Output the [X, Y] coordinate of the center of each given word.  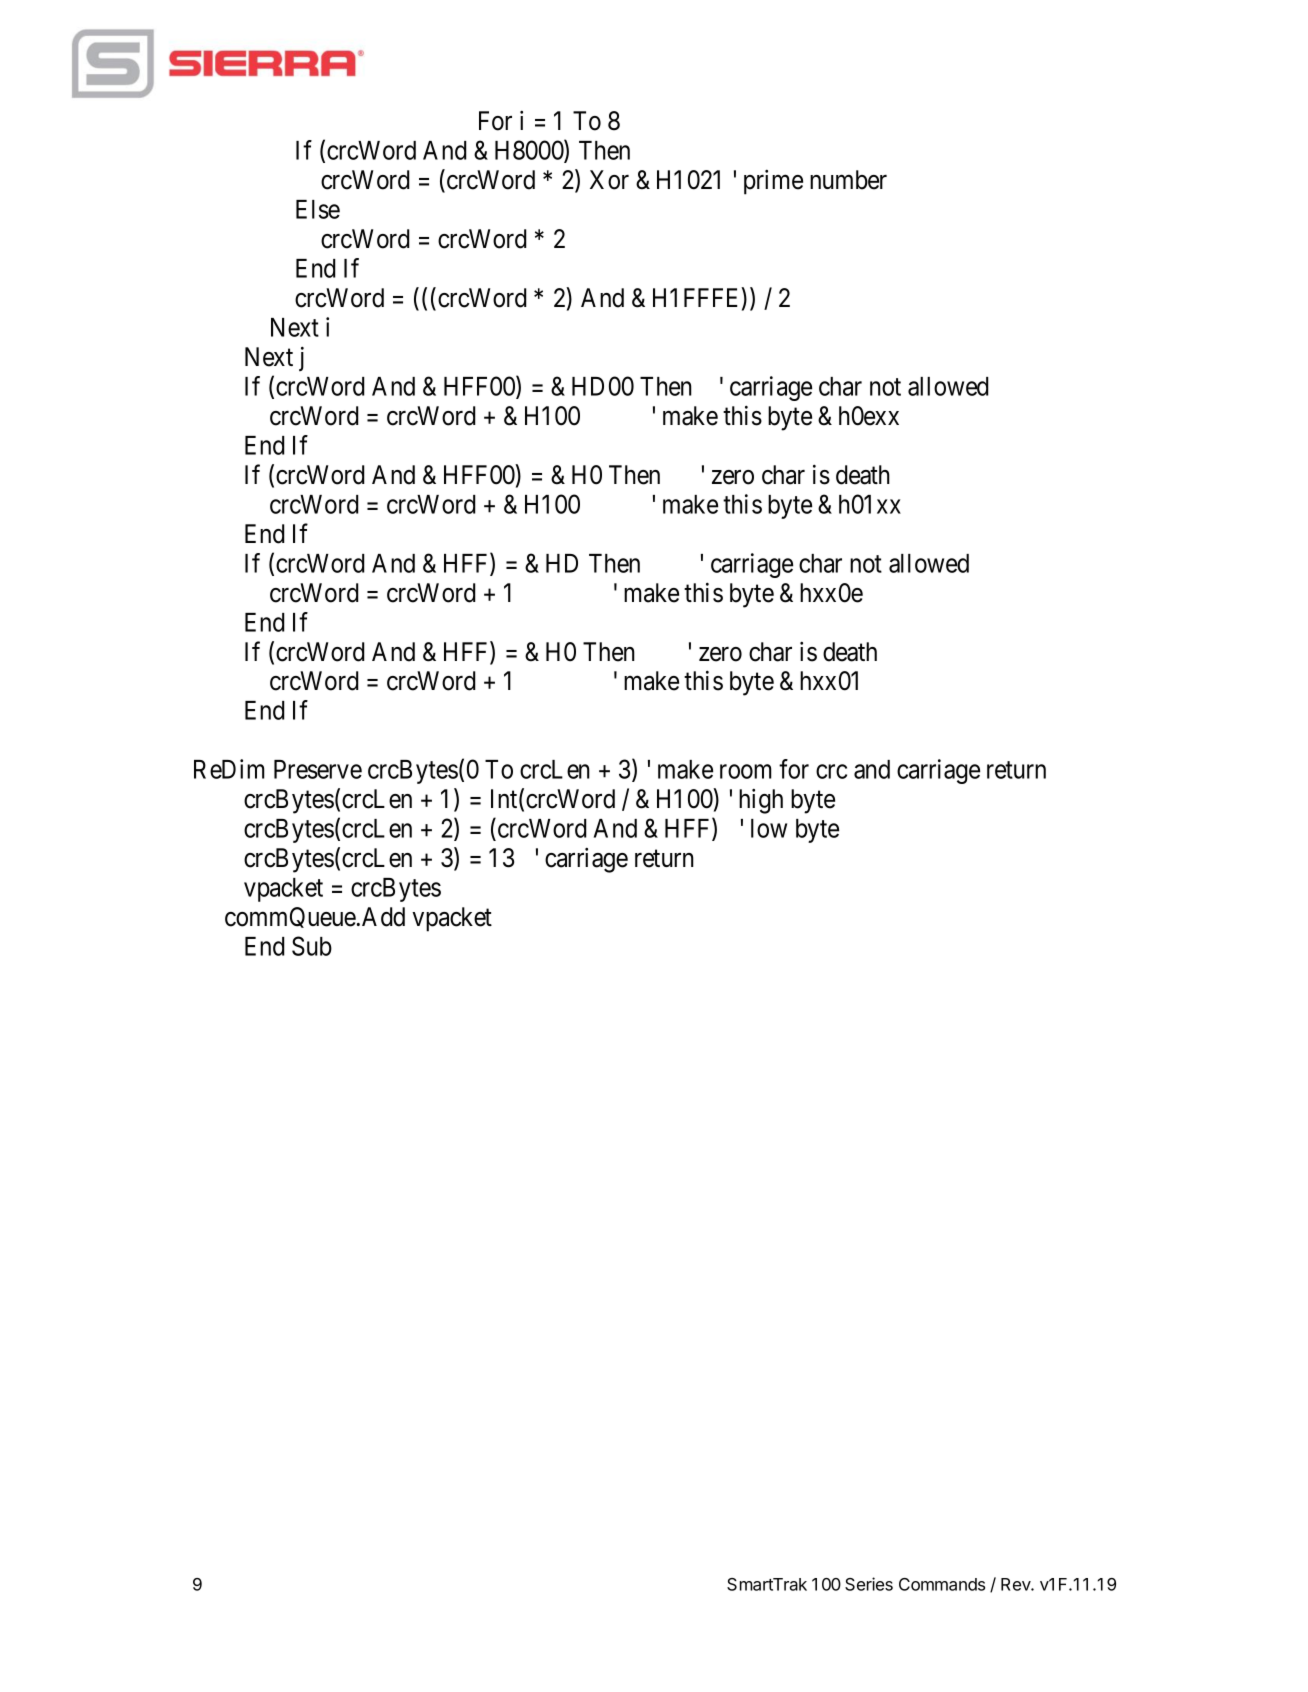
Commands [942, 1584]
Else [318, 209]
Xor [609, 180]
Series [869, 1584]
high [761, 801]
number [848, 180]
